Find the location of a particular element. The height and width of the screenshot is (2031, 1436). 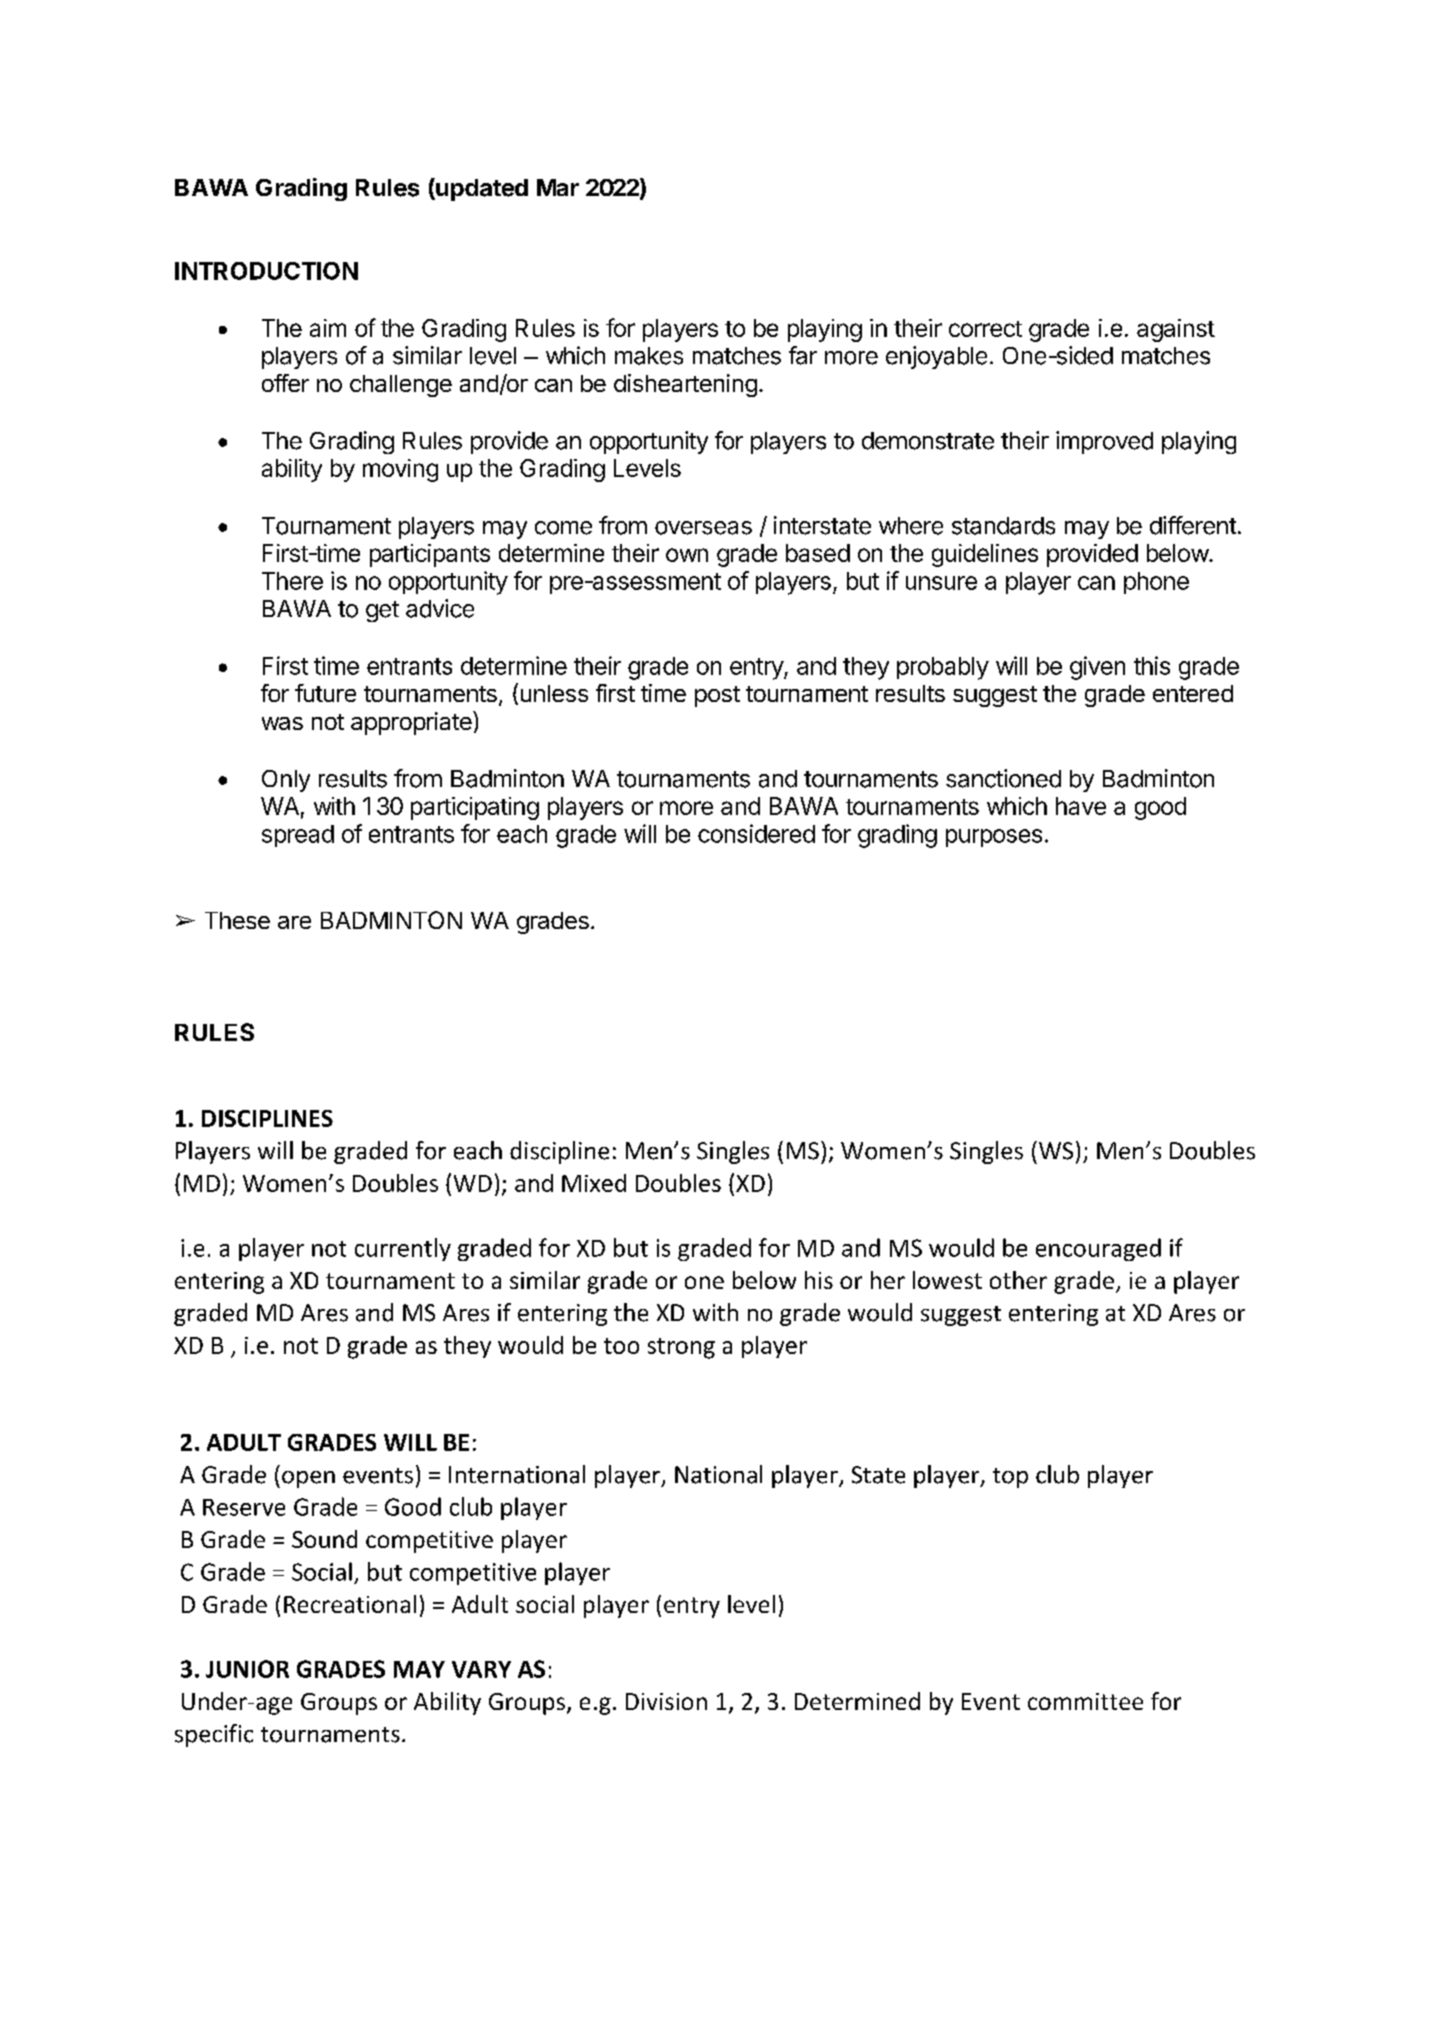

These is located at coordinates (237, 920).
